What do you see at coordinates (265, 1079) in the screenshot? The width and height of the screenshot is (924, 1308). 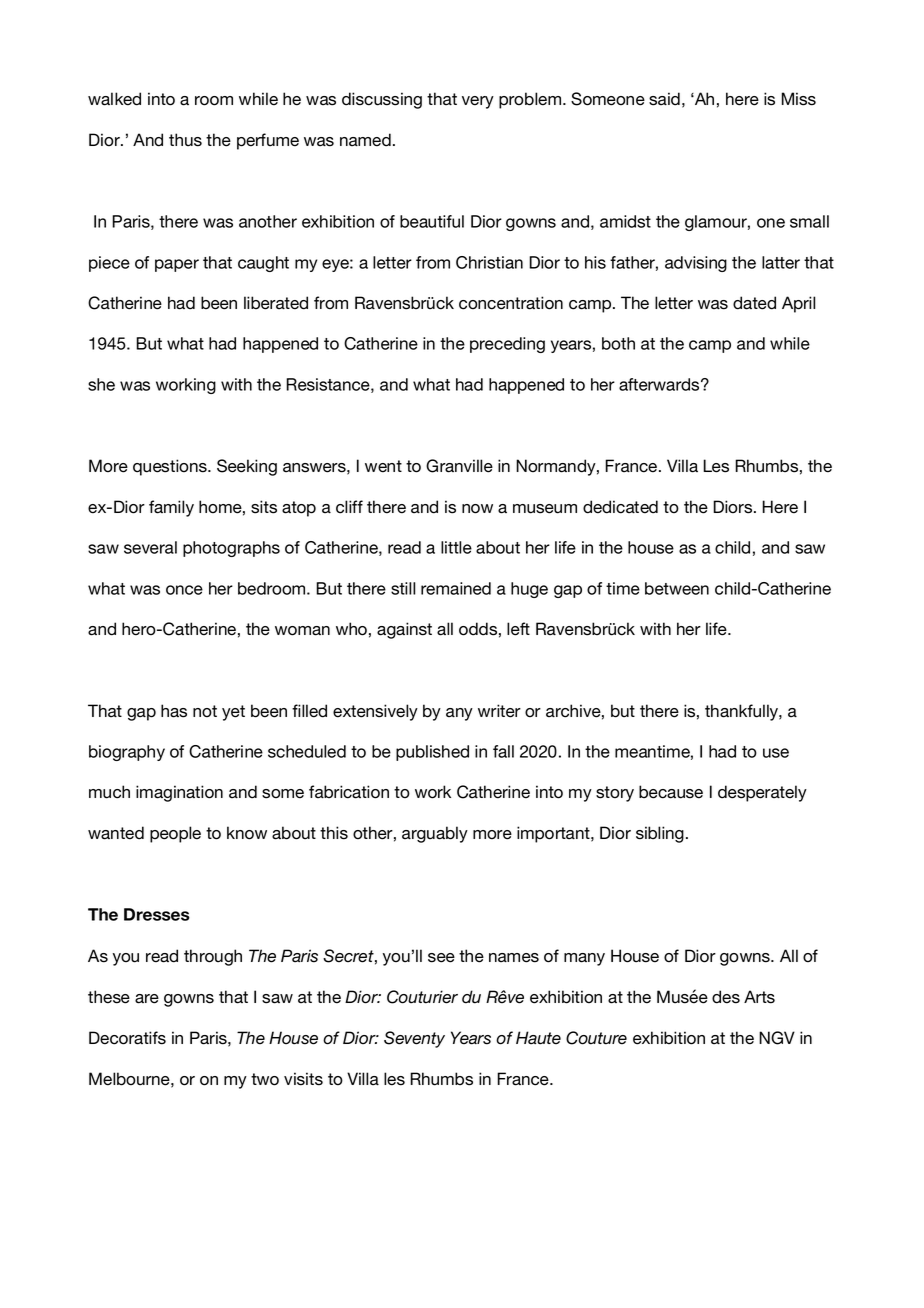 I see `two` at bounding box center [265, 1079].
